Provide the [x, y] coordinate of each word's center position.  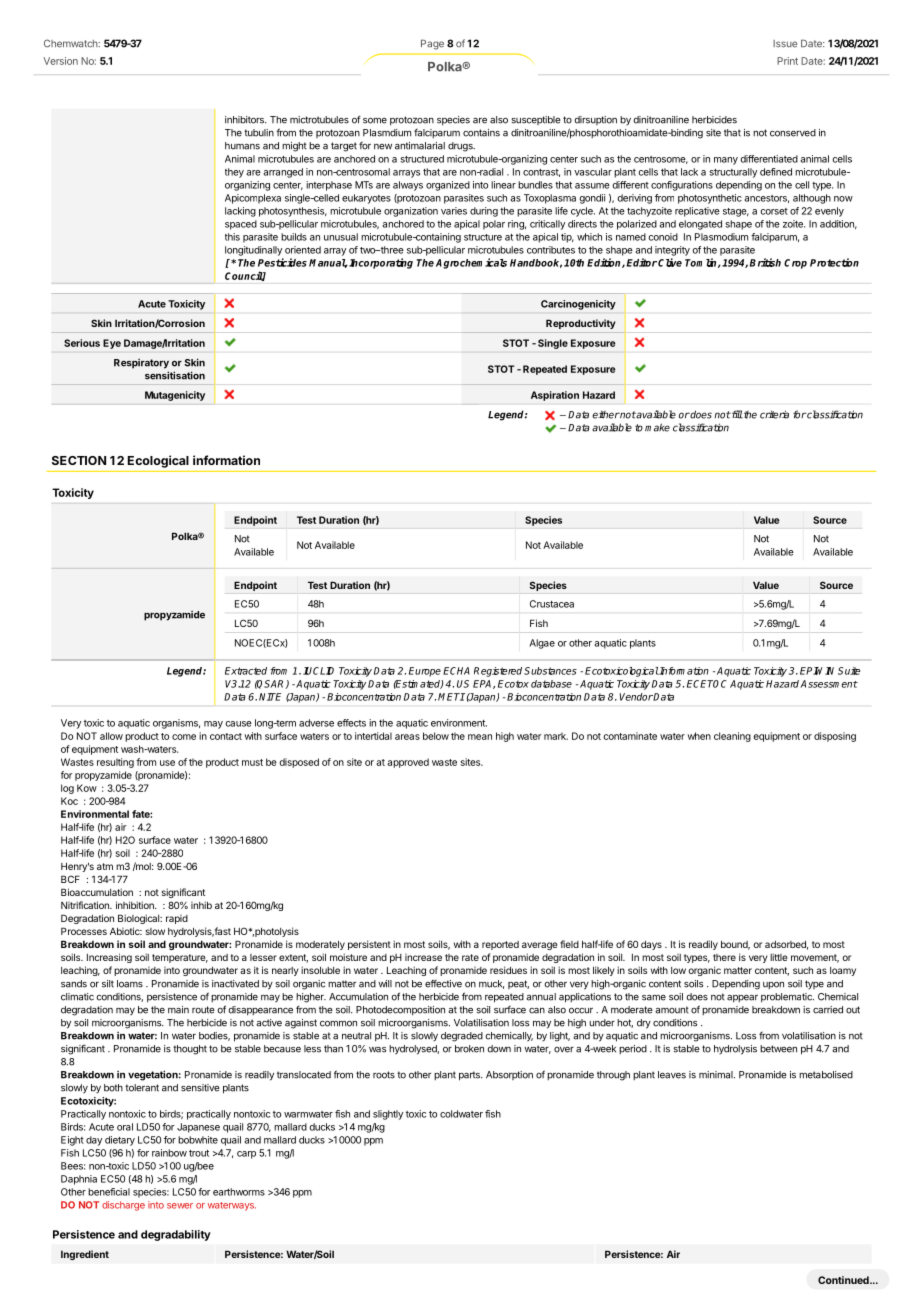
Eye [112, 344]
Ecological [158, 461]
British [765, 262]
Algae [542, 644]
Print [787, 61]
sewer [180, 1206]
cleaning [732, 737]
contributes [551, 250]
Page [432, 44]
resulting [115, 763]
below [436, 736]
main [178, 1010]
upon [773, 985]
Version [61, 61]
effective [443, 983]
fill [736, 414]
